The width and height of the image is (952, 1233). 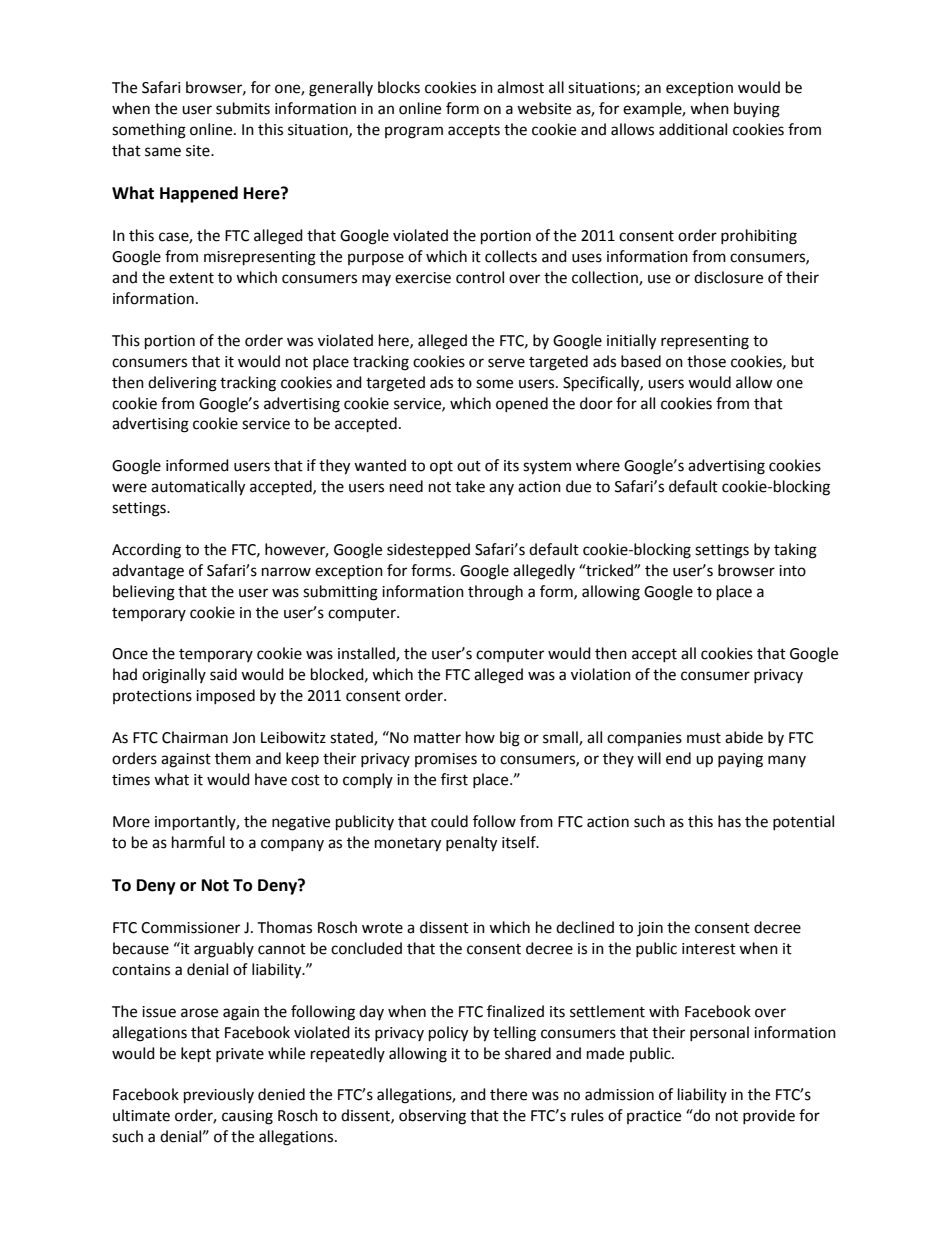 I want to click on submits, so click(x=243, y=108).
